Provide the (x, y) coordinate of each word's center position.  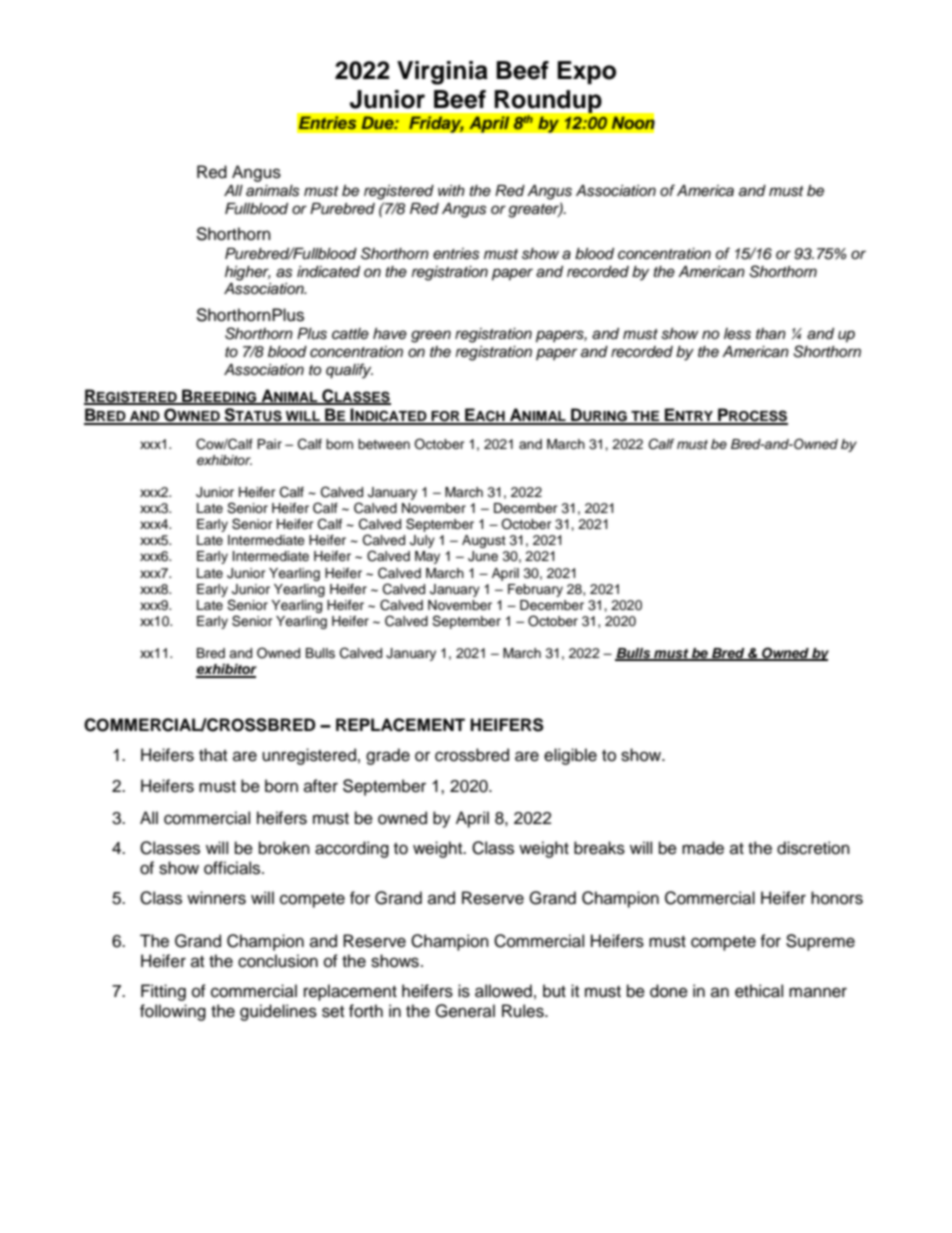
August (484, 541)
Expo (586, 72)
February (535, 590)
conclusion (278, 961)
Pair (269, 444)
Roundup (548, 103)
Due (378, 122)
